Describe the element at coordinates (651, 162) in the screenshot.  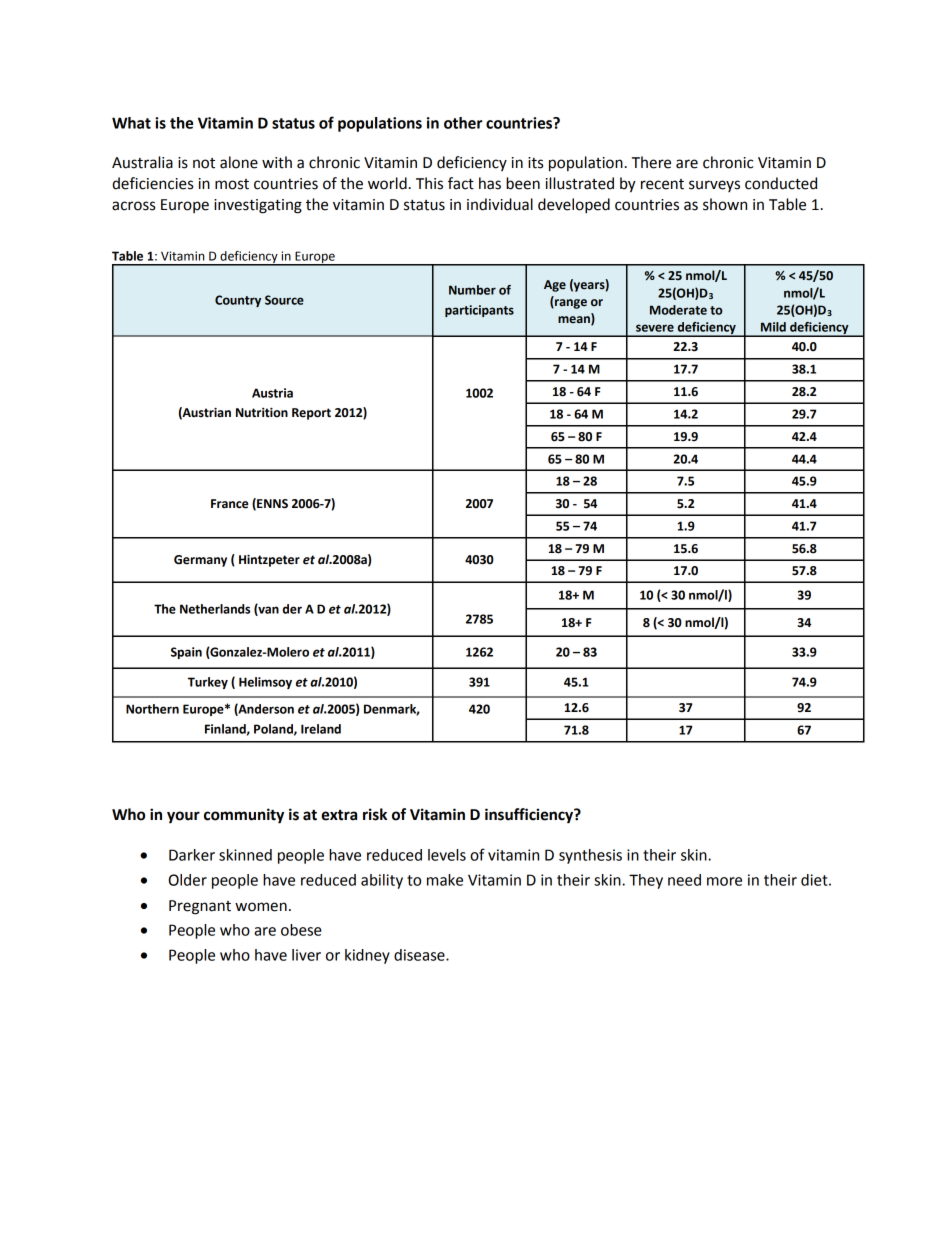
I see `There` at that location.
